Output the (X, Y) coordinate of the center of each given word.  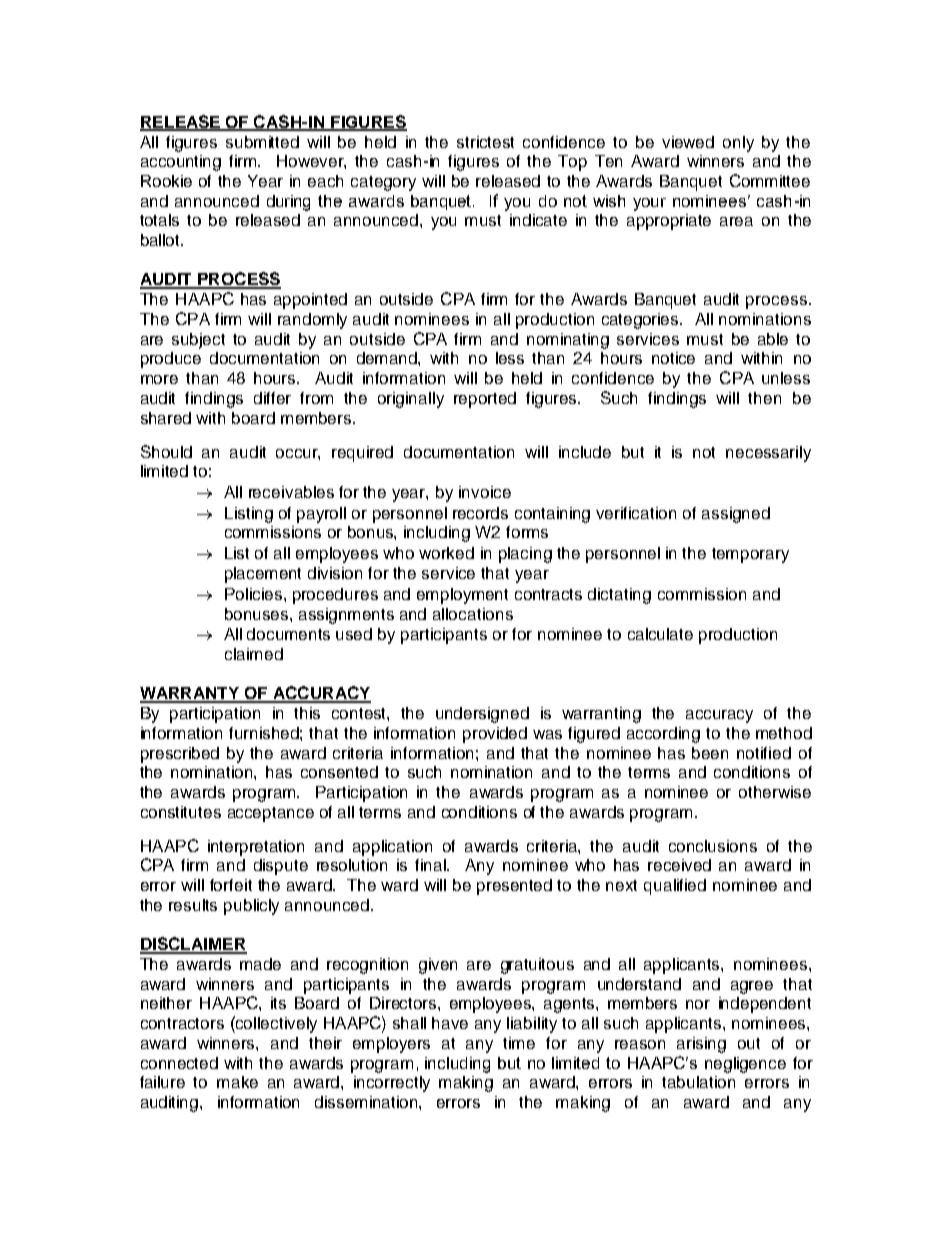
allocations (473, 614)
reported (485, 400)
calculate (660, 634)
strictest (485, 142)
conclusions (713, 846)
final (431, 865)
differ (272, 398)
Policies (255, 594)
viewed (688, 142)
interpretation (256, 848)
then (764, 398)
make (237, 1082)
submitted (262, 142)
